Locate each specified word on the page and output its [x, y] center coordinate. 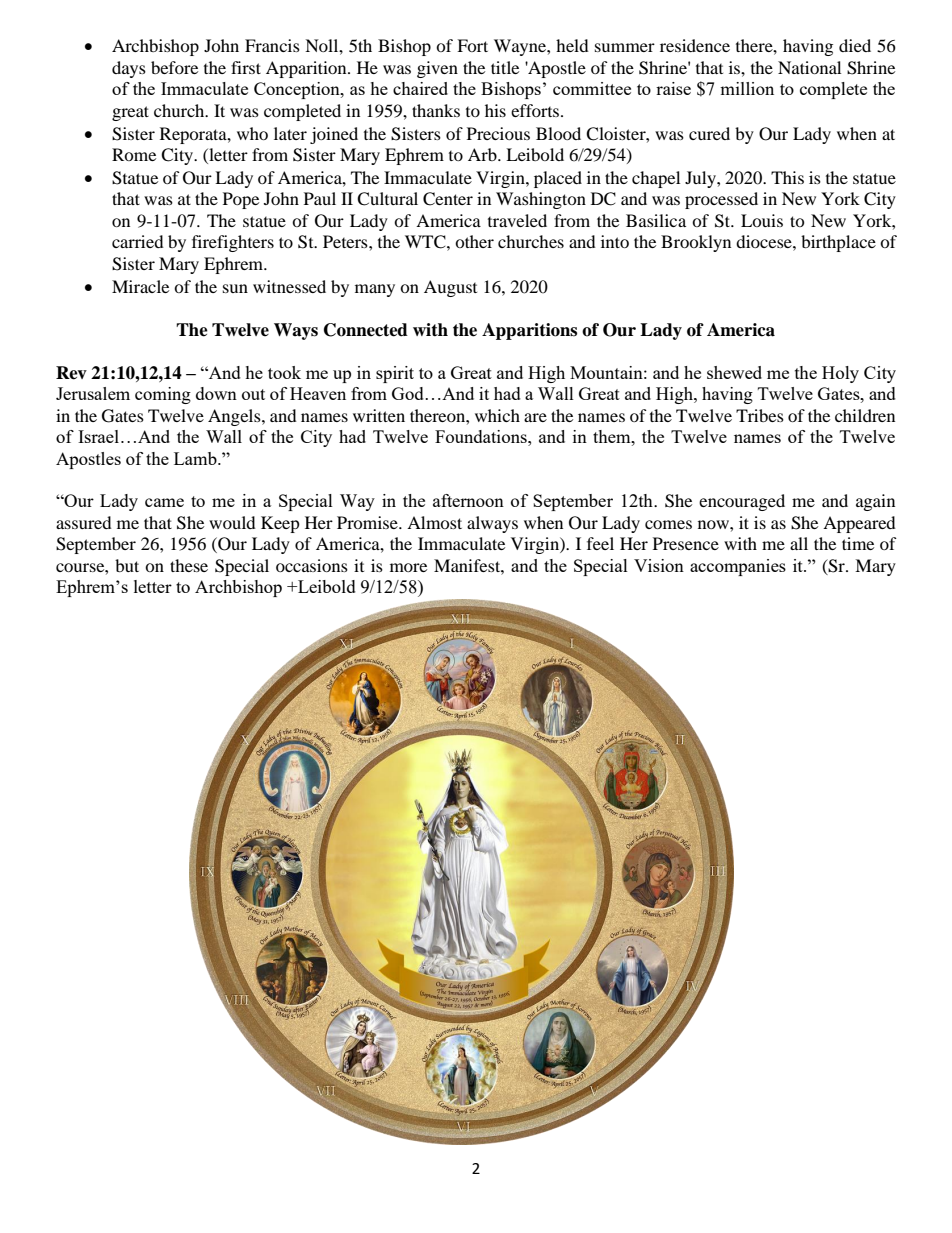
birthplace [838, 243]
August [450, 288]
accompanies [738, 567]
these [189, 565]
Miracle [140, 286]
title [505, 67]
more [408, 567]
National [809, 67]
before [174, 67]
